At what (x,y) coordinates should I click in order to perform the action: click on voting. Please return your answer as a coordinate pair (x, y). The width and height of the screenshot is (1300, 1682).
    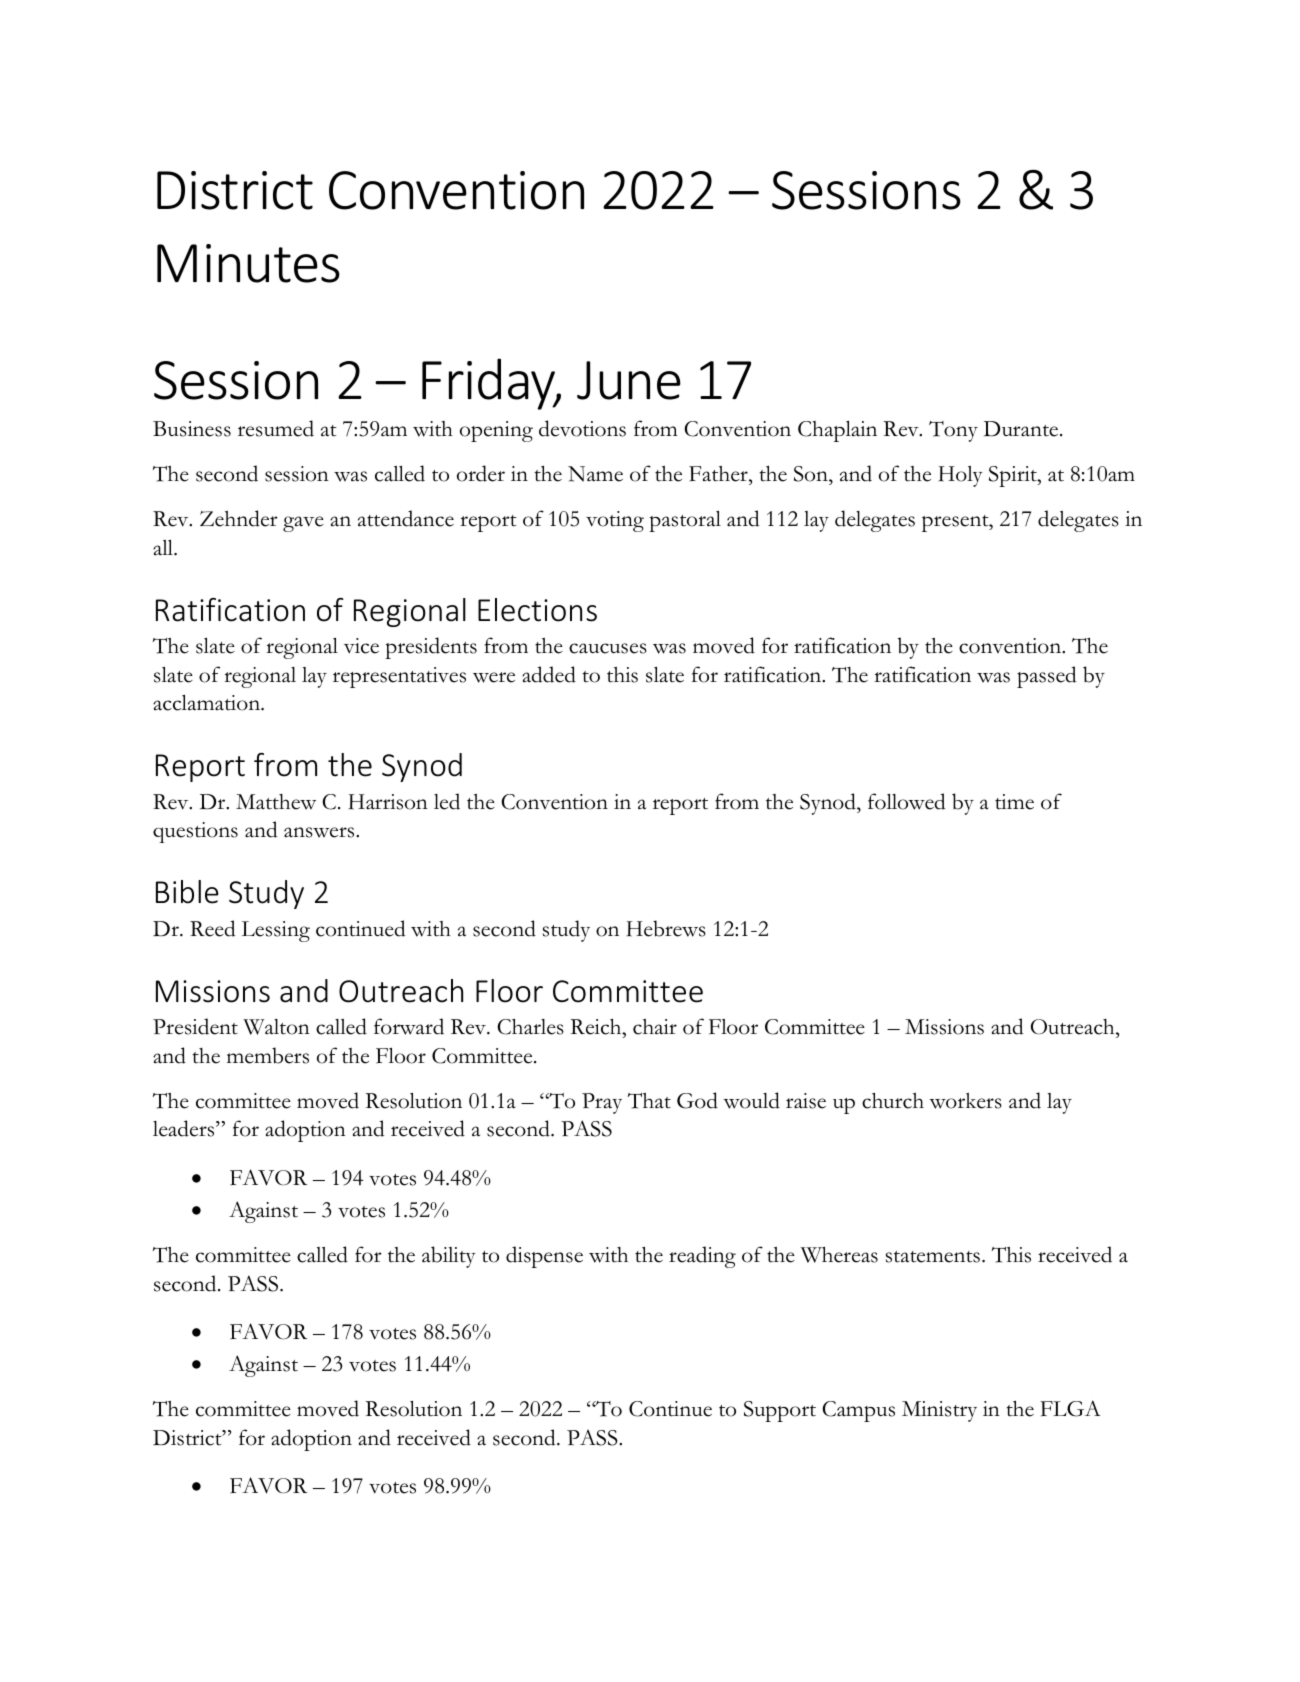
    Looking at the image, I should click on (615, 521).
